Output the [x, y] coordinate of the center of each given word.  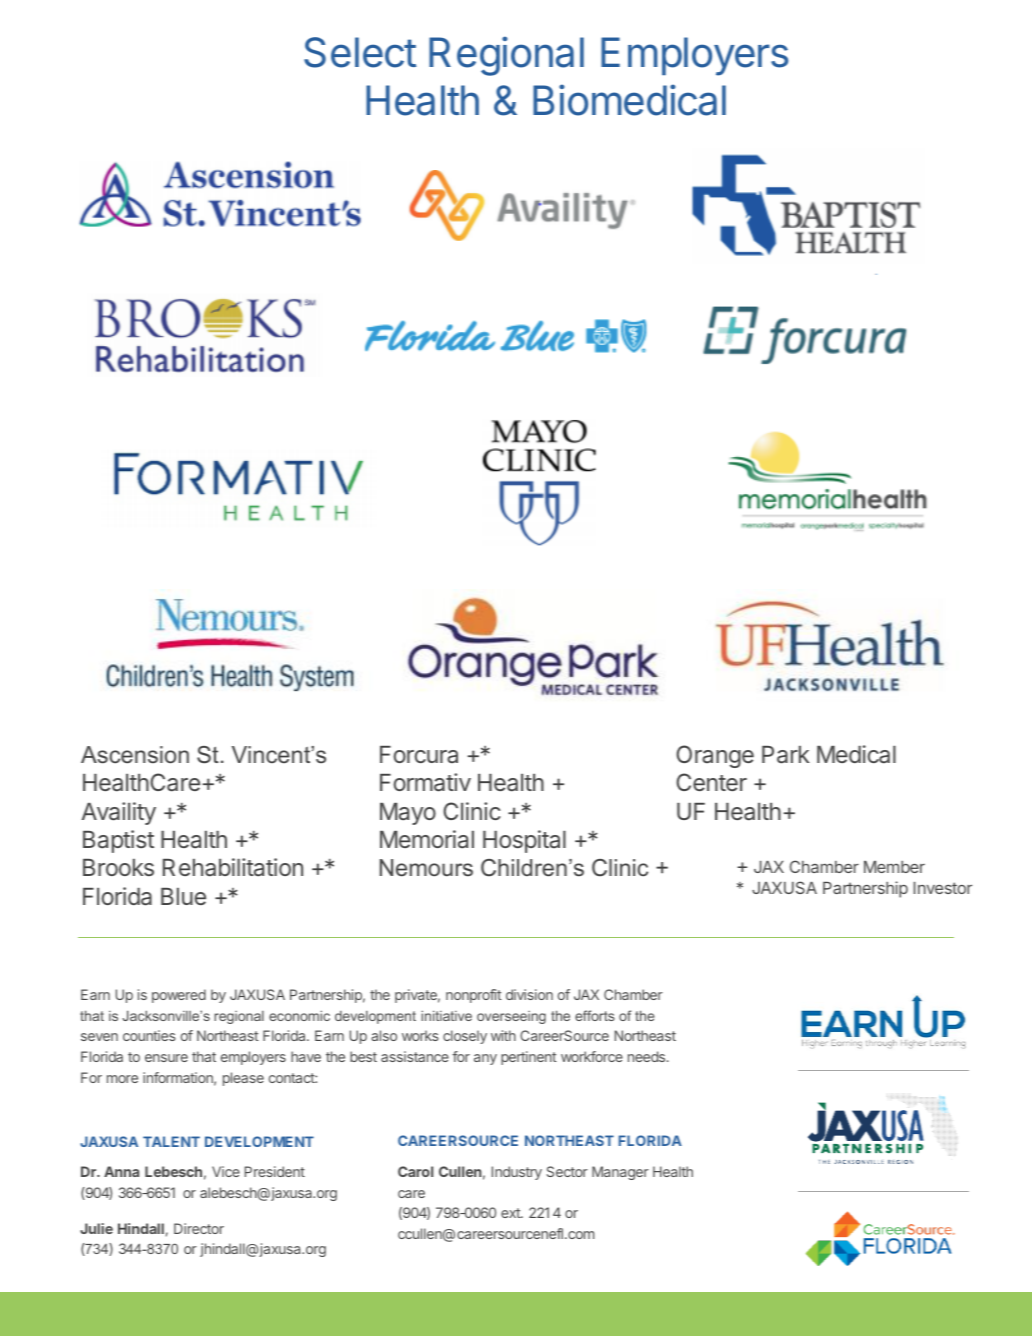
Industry [517, 1173]
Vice [226, 1171]
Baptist [118, 841]
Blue [183, 896]
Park [786, 755]
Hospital [524, 841]
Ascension [135, 755]
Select [360, 52]
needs [648, 1056]
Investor [942, 888]
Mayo [408, 814]
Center [711, 782]
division [529, 994]
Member [894, 867]
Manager [620, 1173]
